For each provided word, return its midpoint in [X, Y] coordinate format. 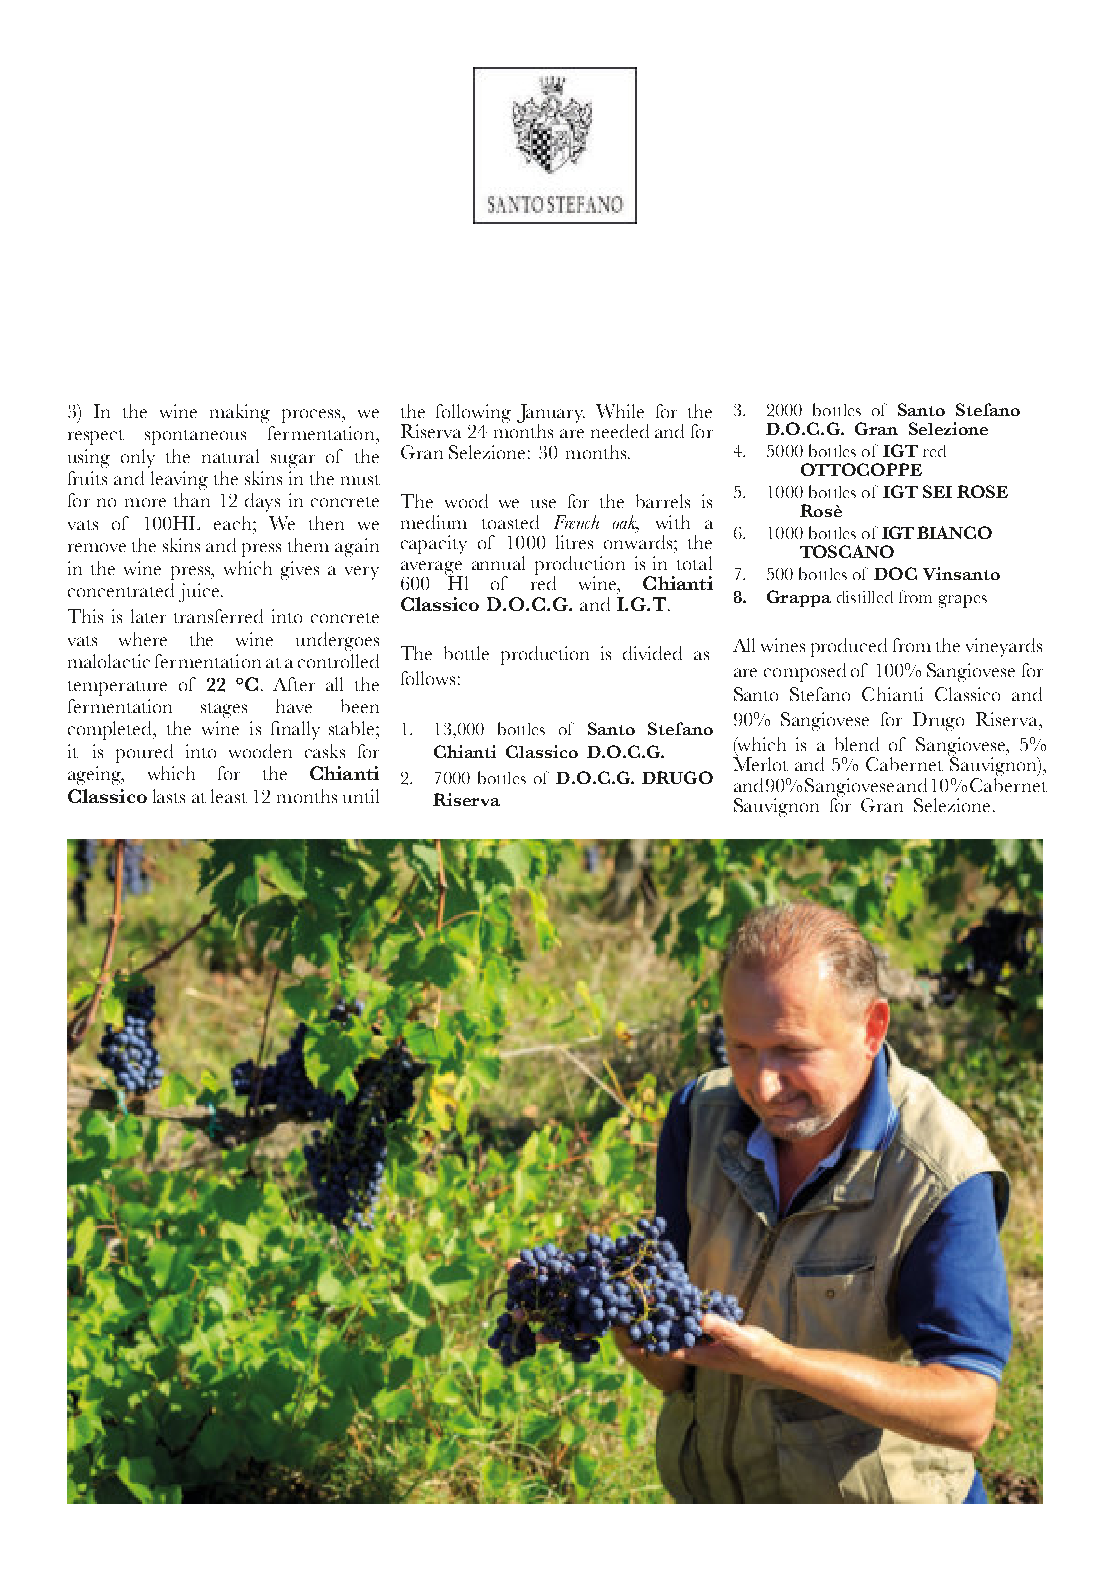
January [551, 414]
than [192, 500]
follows [428, 678]
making [240, 413]
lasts [169, 796]
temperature [117, 688]
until [361, 796]
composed [805, 672]
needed [620, 431]
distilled [865, 597]
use [543, 503]
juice [199, 592]
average [432, 569]
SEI [937, 491]
